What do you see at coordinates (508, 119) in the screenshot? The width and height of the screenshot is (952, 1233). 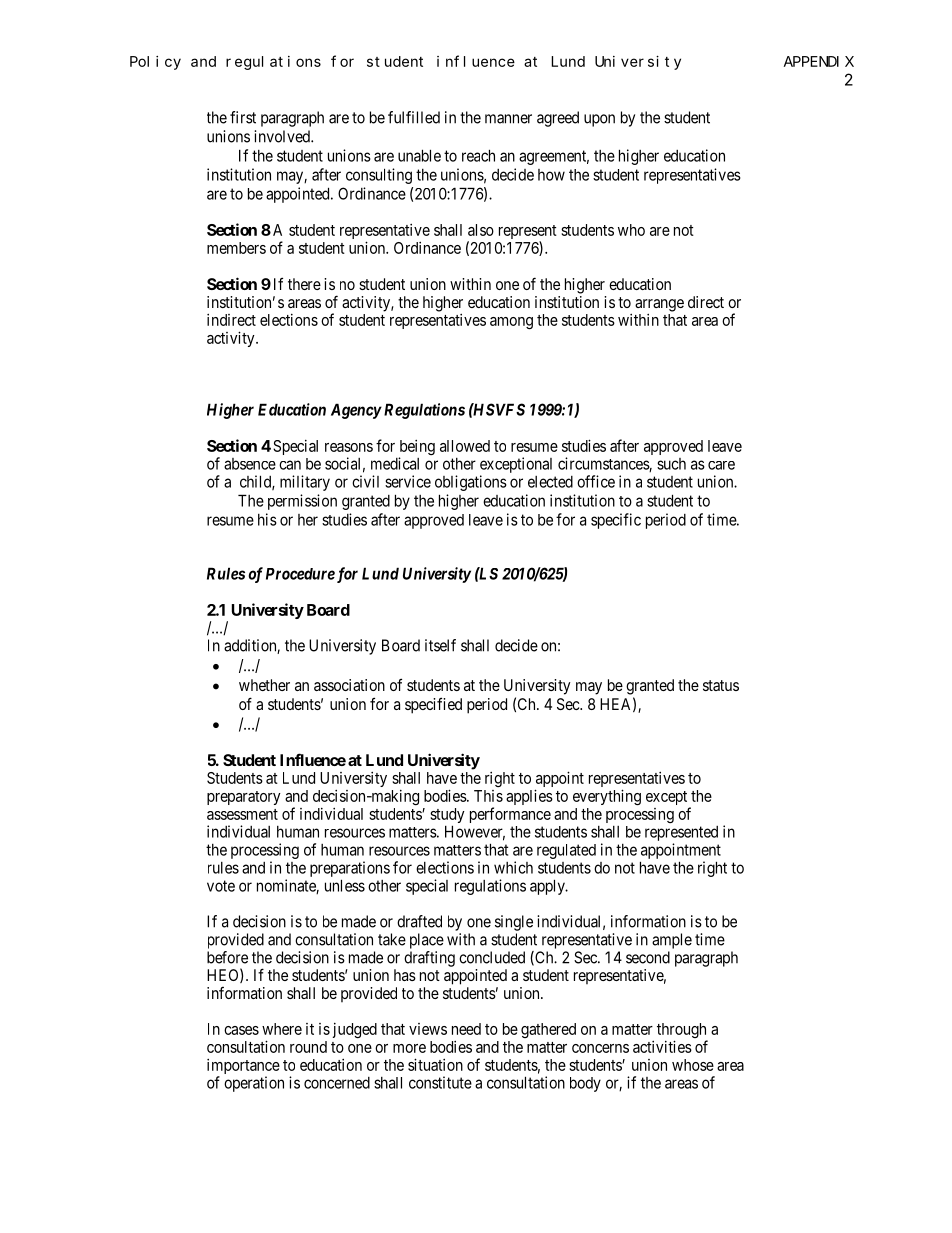 I see `manner` at bounding box center [508, 119].
